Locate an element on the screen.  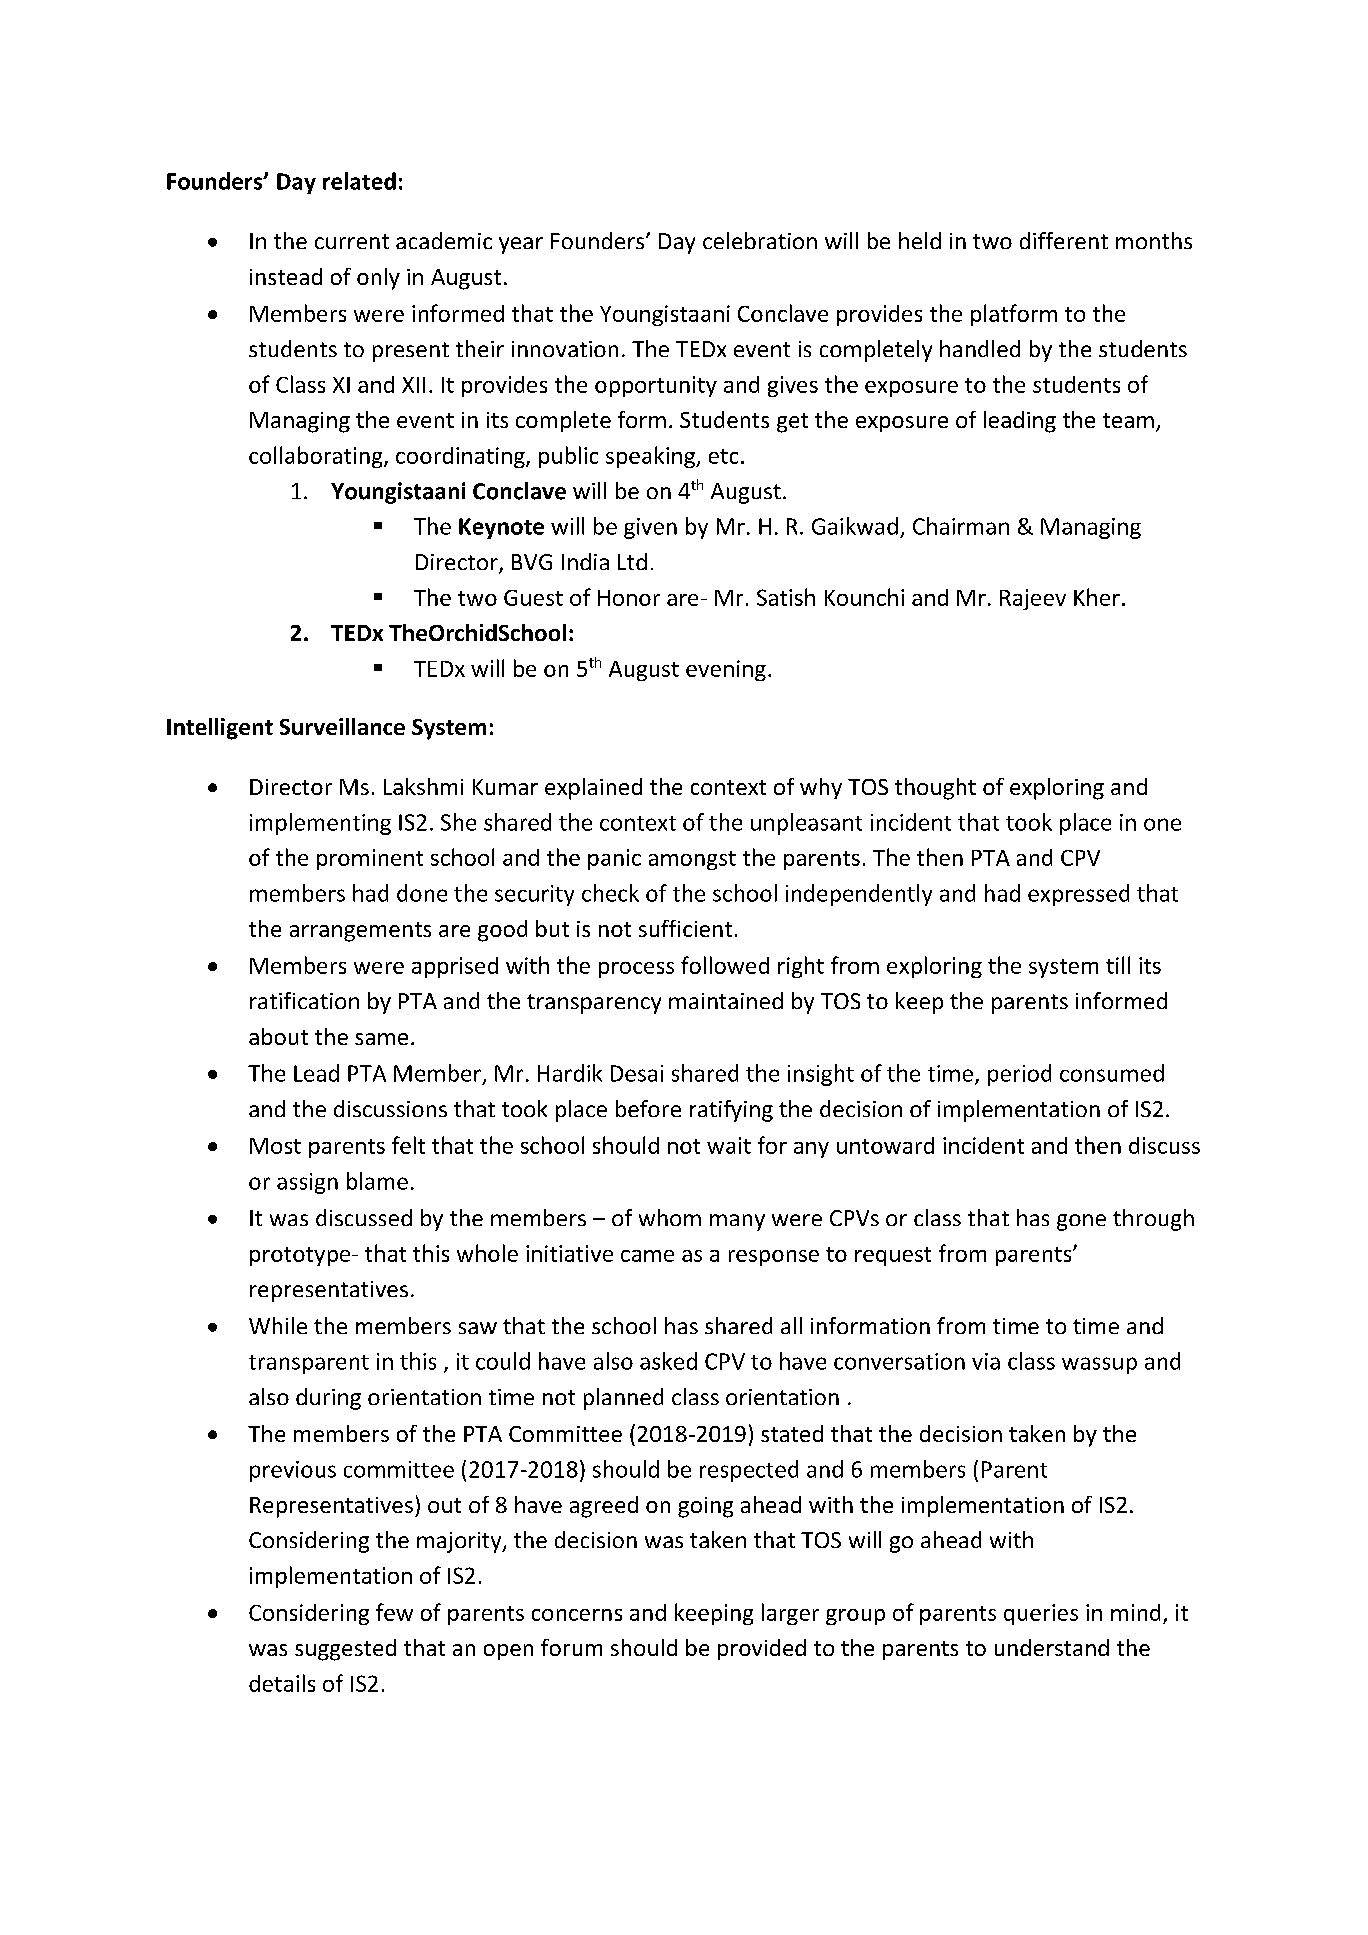
suggested is located at coordinates (345, 1650).
